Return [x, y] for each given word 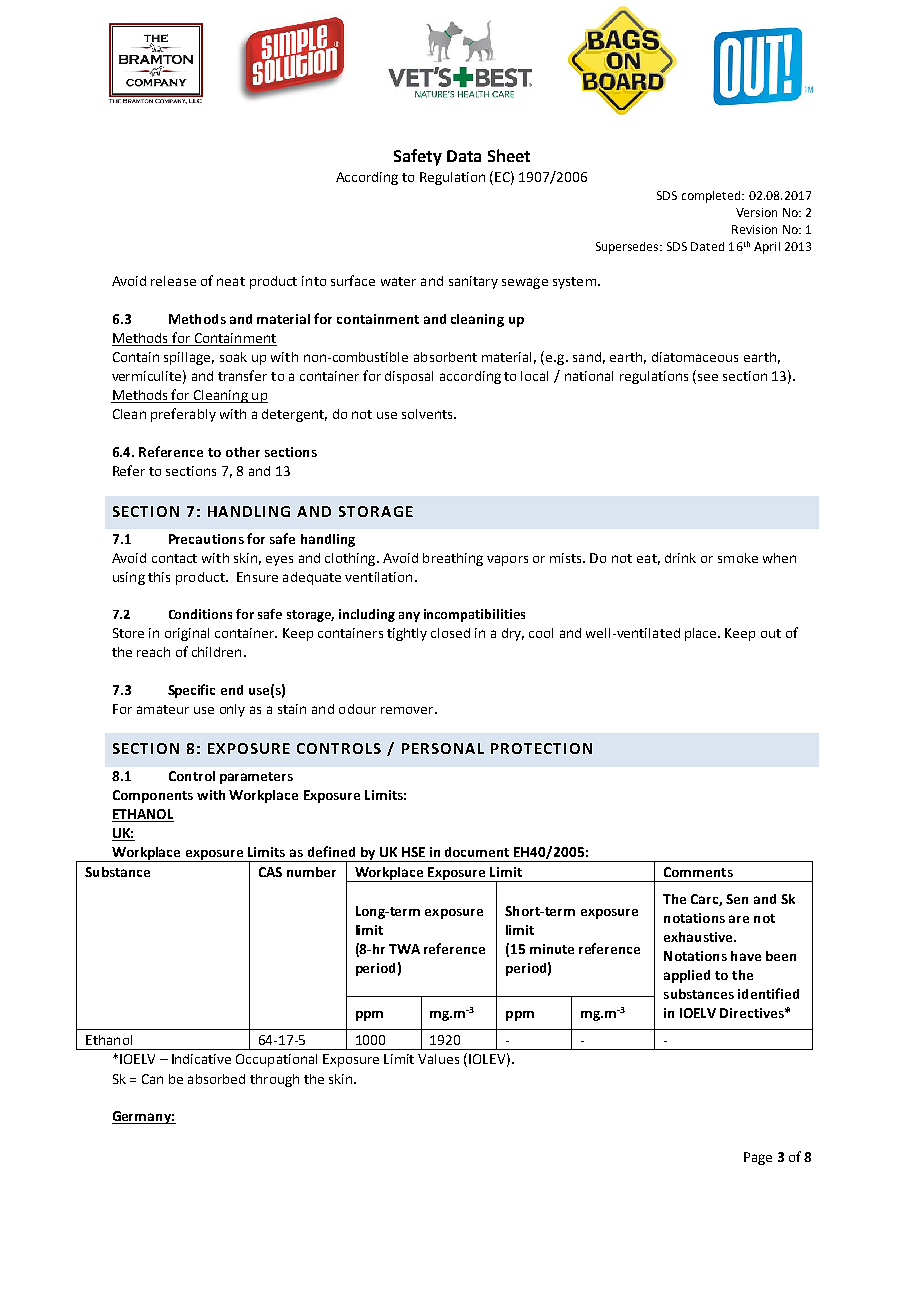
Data [464, 156]
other [243, 452]
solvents [428, 414]
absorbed [216, 1079]
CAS [270, 872]
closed [450, 633]
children [216, 652]
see [708, 377]
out [771, 633]
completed [712, 197]
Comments [698, 872]
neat [231, 281]
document [477, 852]
